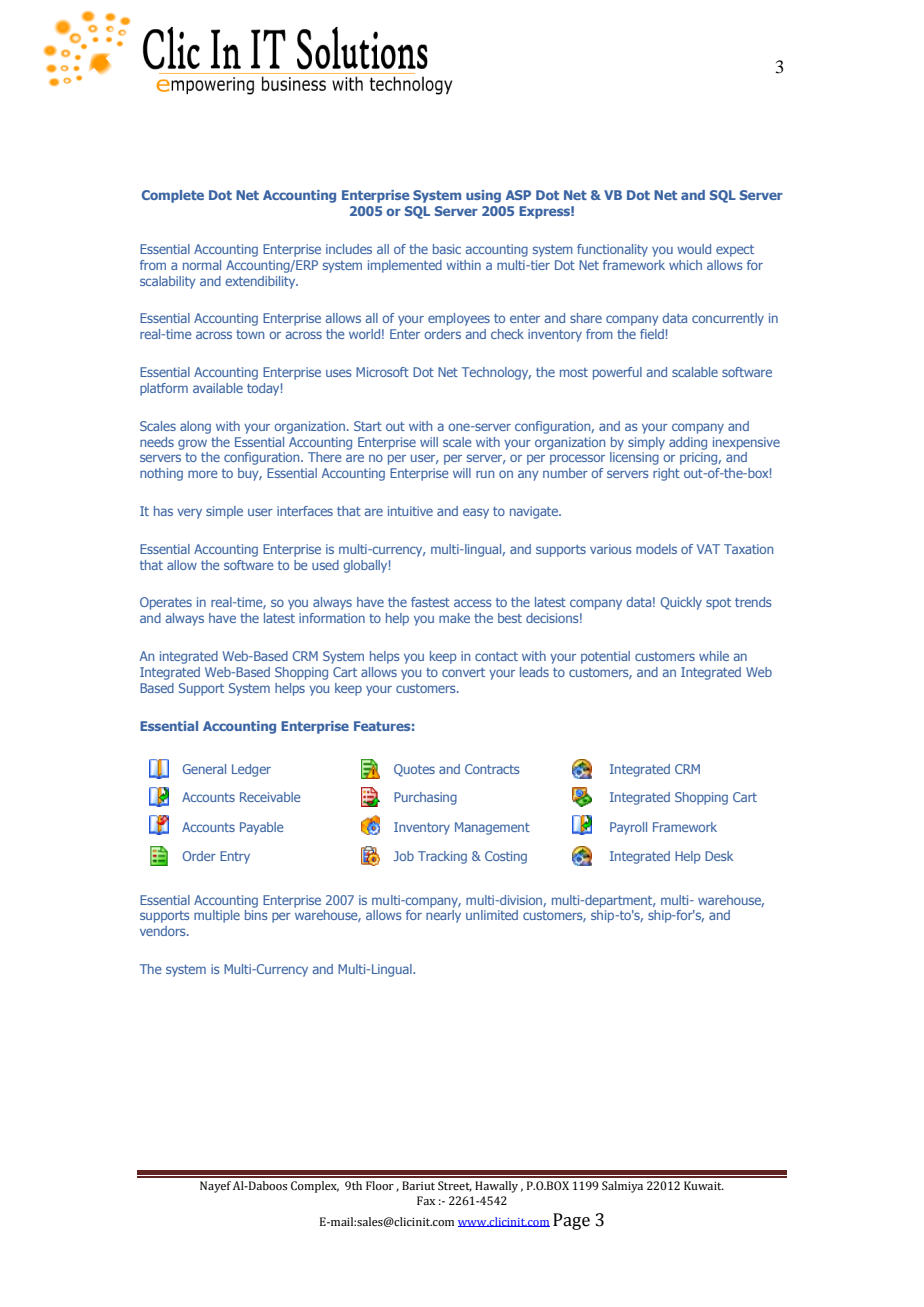 This screenshot has height=1307, width=924. I want to click on basic, so click(447, 249).
